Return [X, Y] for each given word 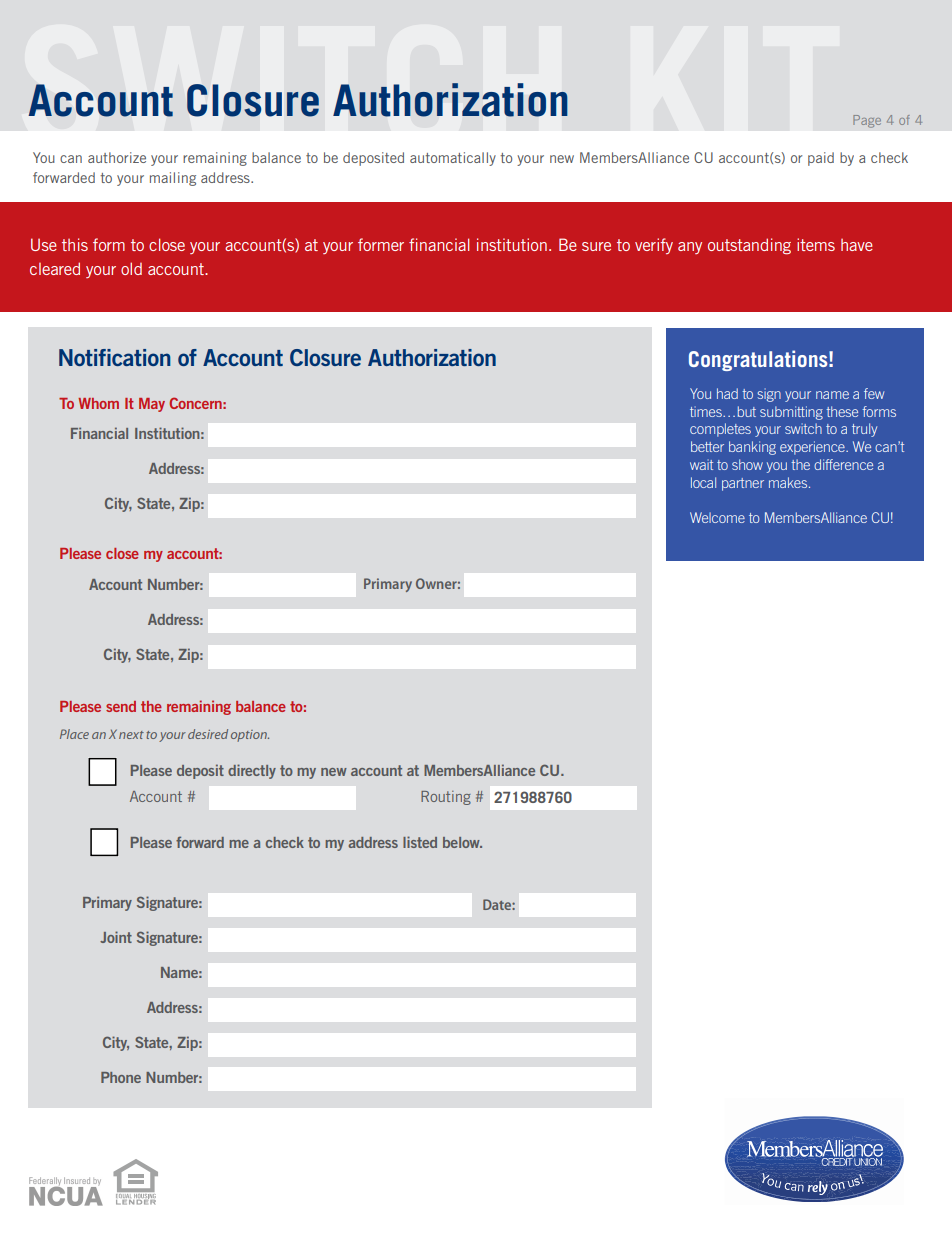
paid [821, 159]
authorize [117, 157]
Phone [121, 1077]
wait [701, 464]
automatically [453, 159]
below [462, 842]
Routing [446, 798]
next [131, 735]
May [152, 405]
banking [752, 448]
